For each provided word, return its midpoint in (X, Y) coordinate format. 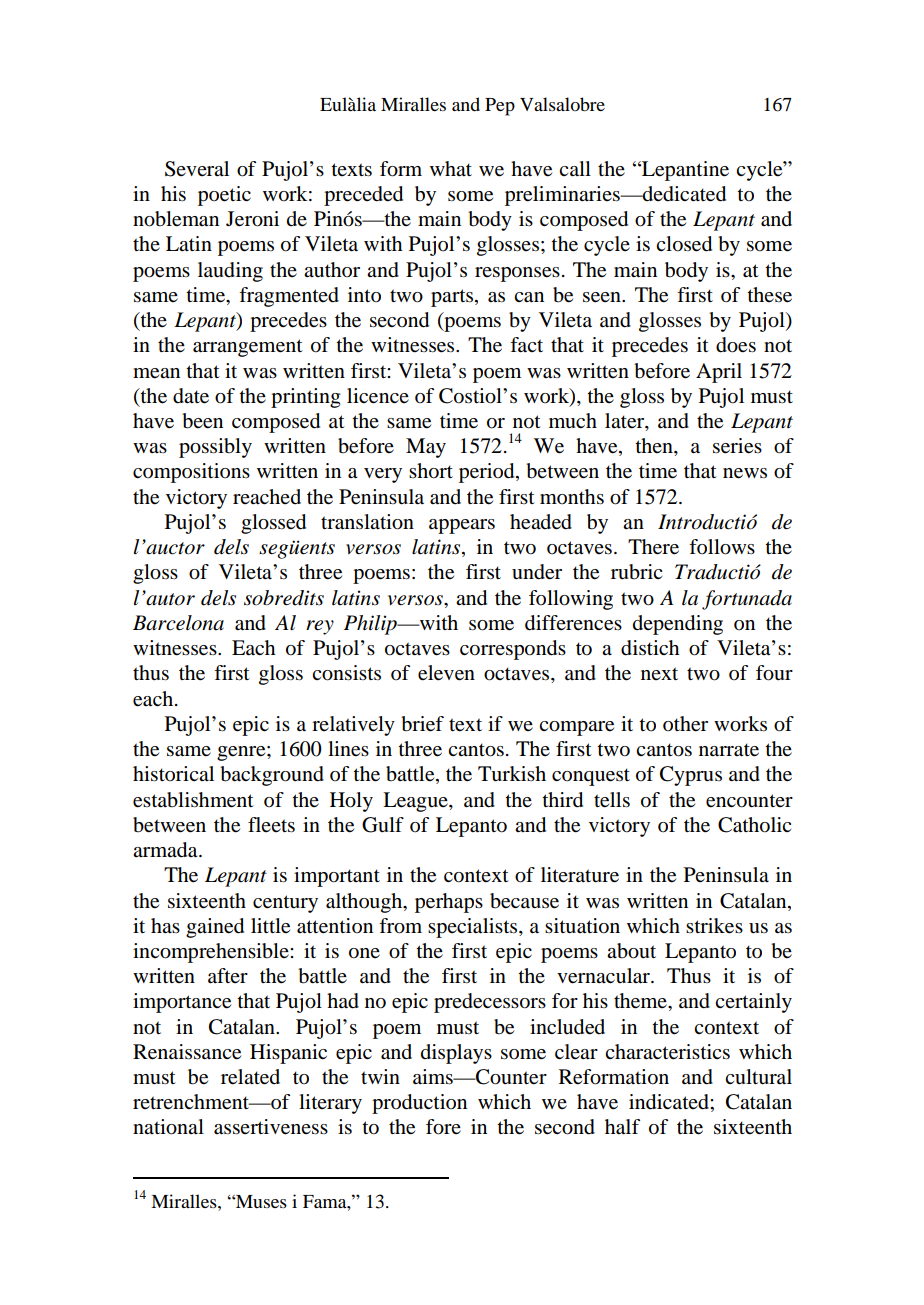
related (250, 1077)
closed (684, 244)
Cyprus (691, 776)
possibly (215, 448)
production (419, 1104)
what (451, 168)
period (488, 473)
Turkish (512, 774)
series (737, 446)
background (272, 776)
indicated (670, 1102)
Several (197, 169)
